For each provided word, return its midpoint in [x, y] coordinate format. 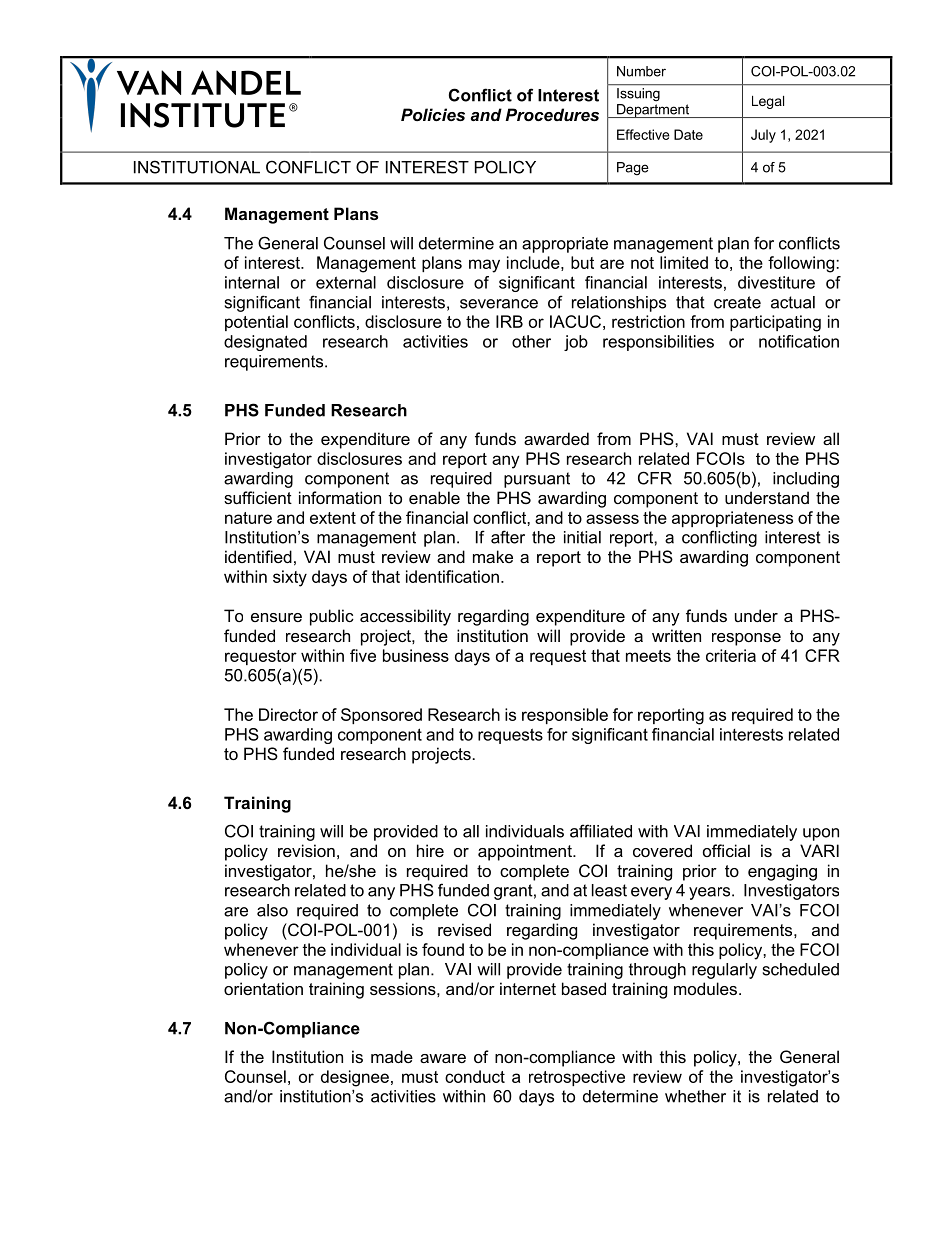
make [493, 556]
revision [306, 850]
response [746, 639]
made [392, 1056]
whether [695, 1096]
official [726, 850]
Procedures [552, 114]
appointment [526, 852]
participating [775, 323]
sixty [290, 578]
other [531, 341]
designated [265, 343]
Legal [768, 102]
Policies [433, 114]
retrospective [577, 1078]
